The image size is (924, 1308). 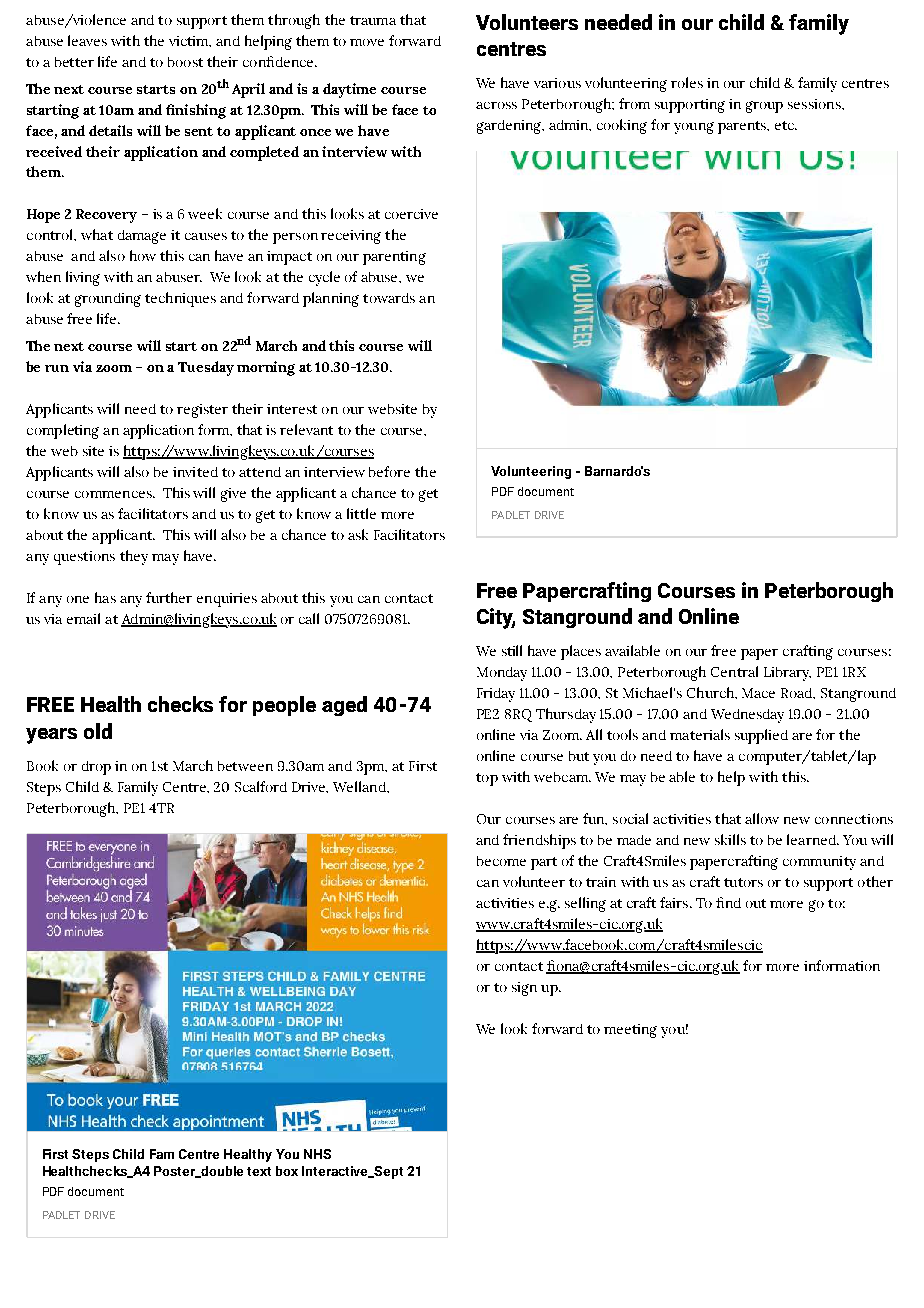 What do you see at coordinates (764, 107) in the image?
I see `group` at bounding box center [764, 107].
